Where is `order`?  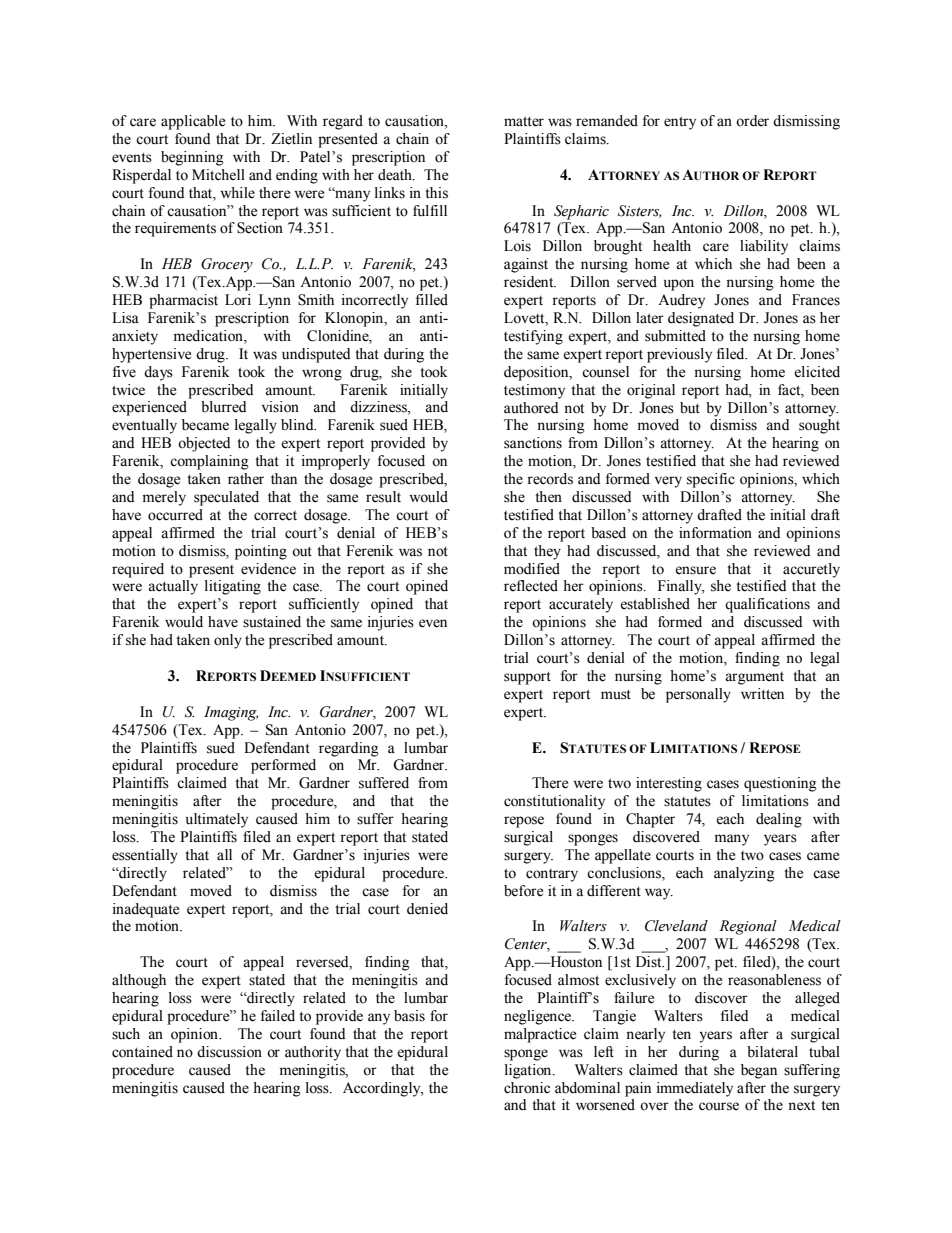 order is located at coordinates (752, 121).
